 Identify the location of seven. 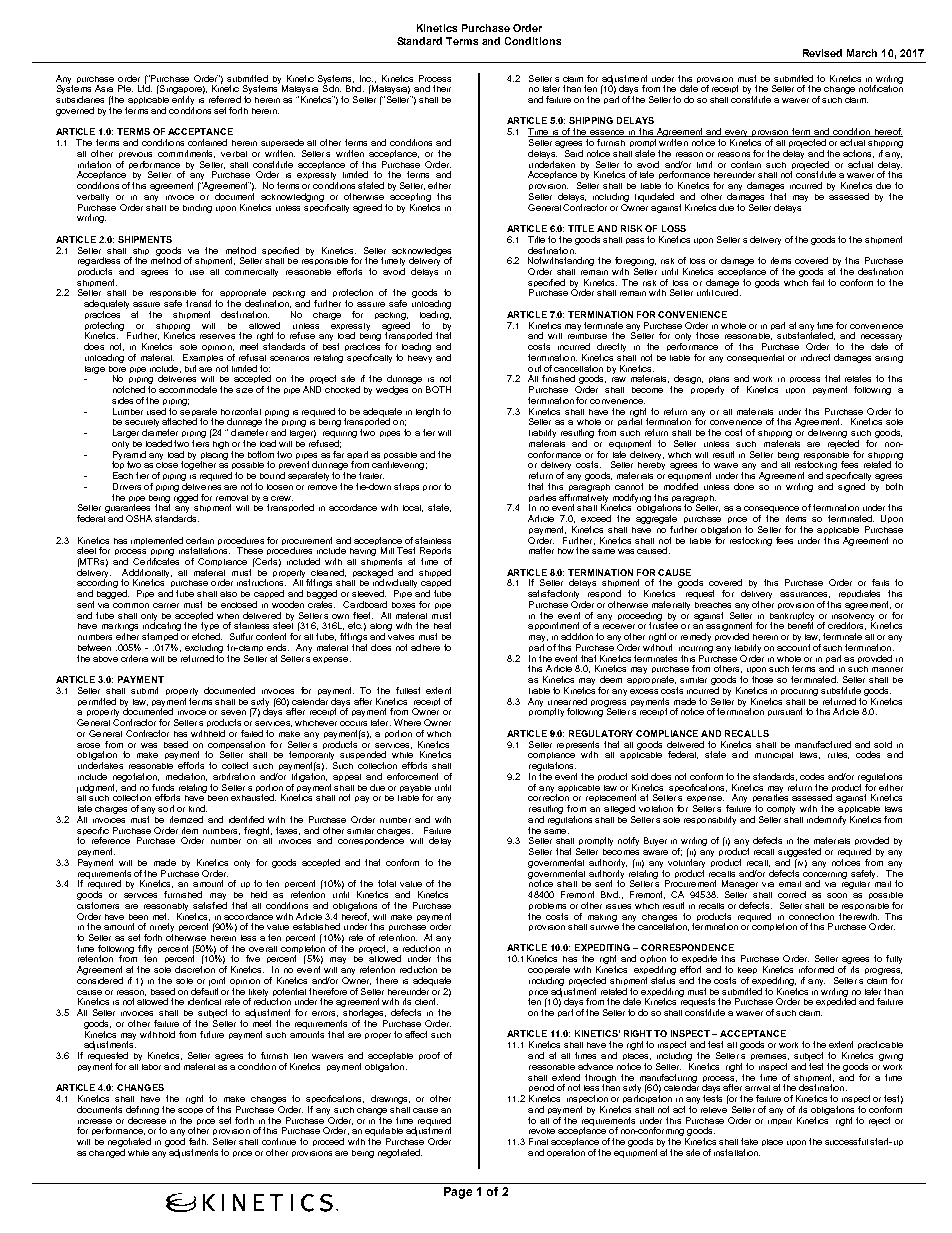
(233, 712).
